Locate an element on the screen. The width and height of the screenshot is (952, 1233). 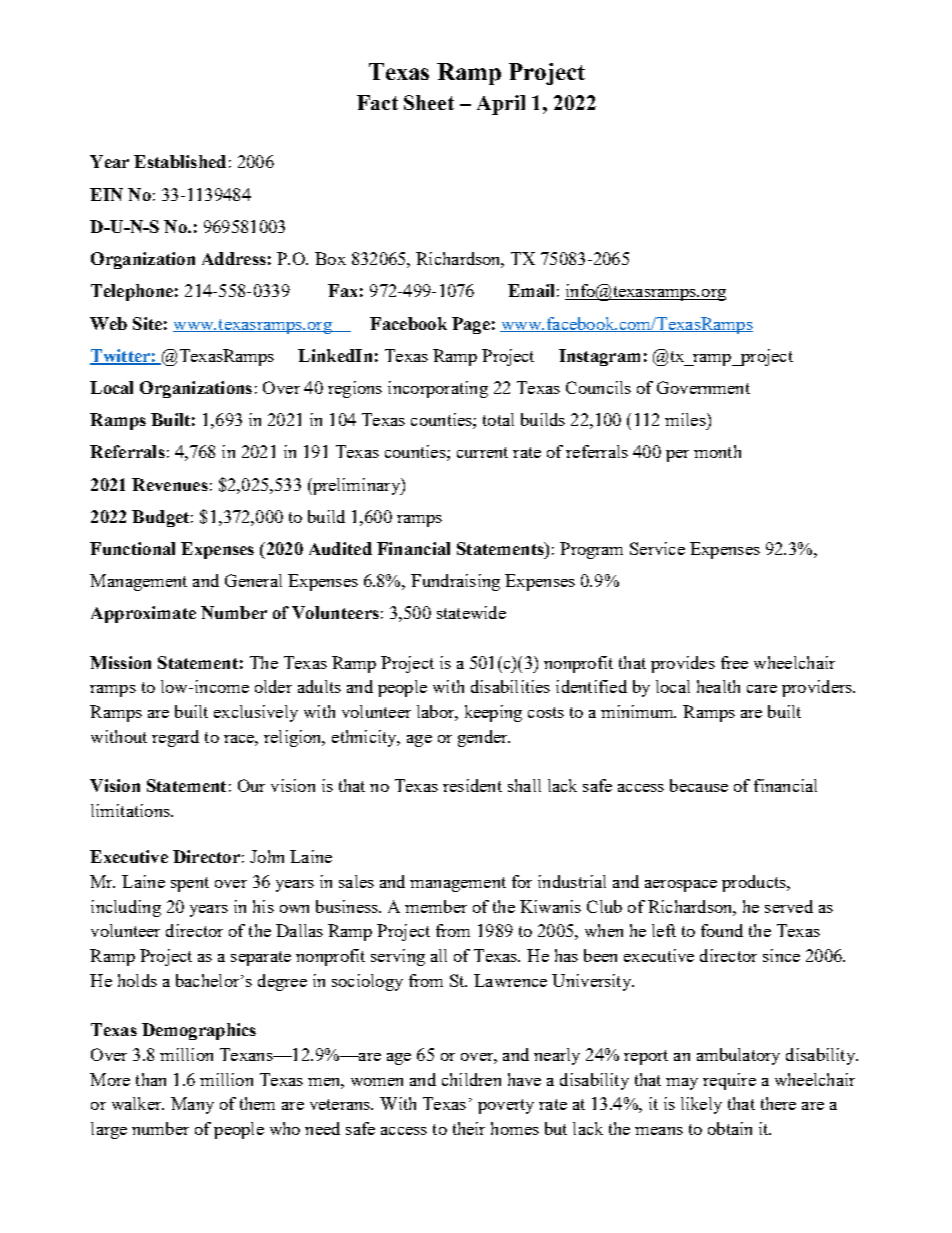
statewide is located at coordinates (471, 612).
